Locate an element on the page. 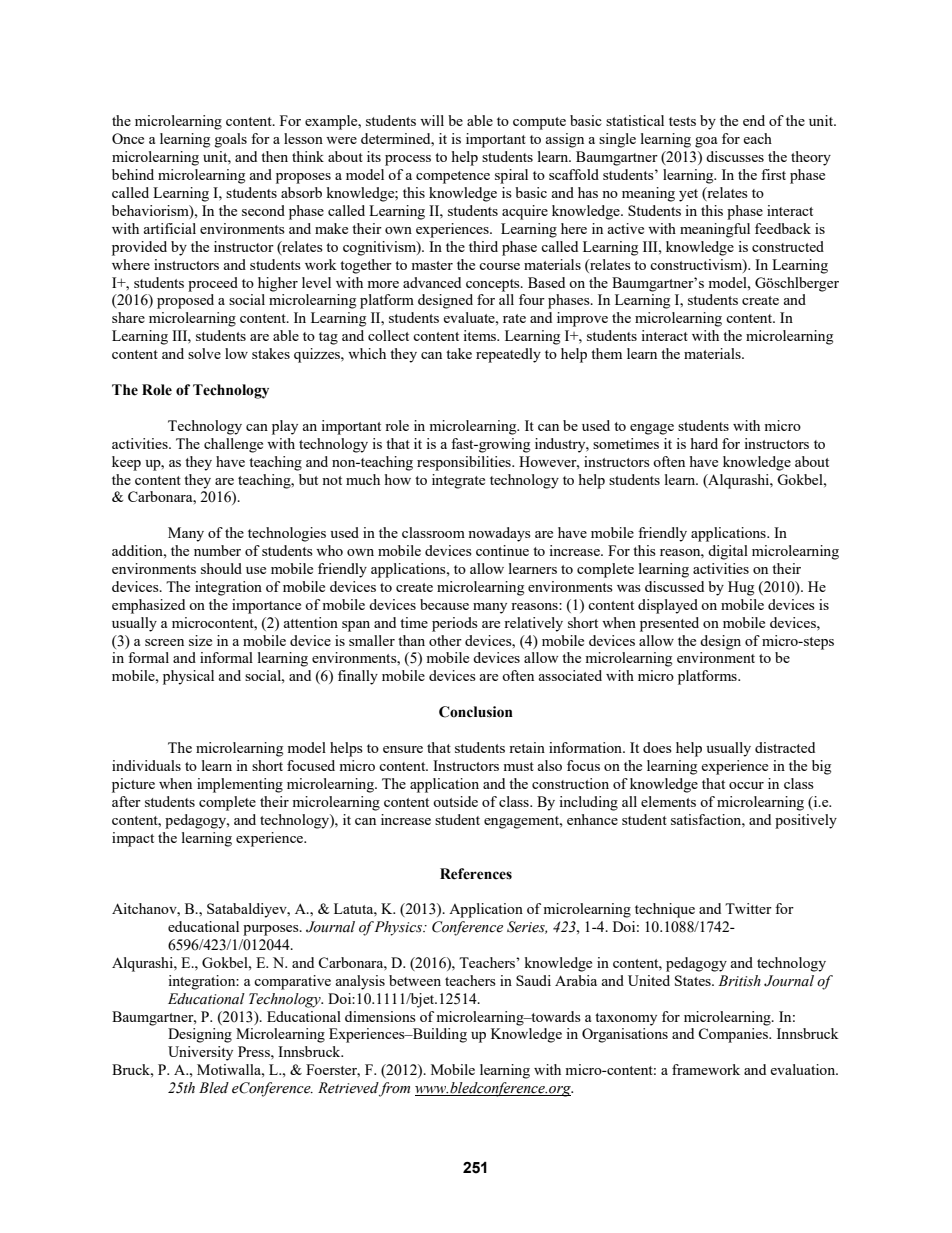  must is located at coordinates (518, 766).
